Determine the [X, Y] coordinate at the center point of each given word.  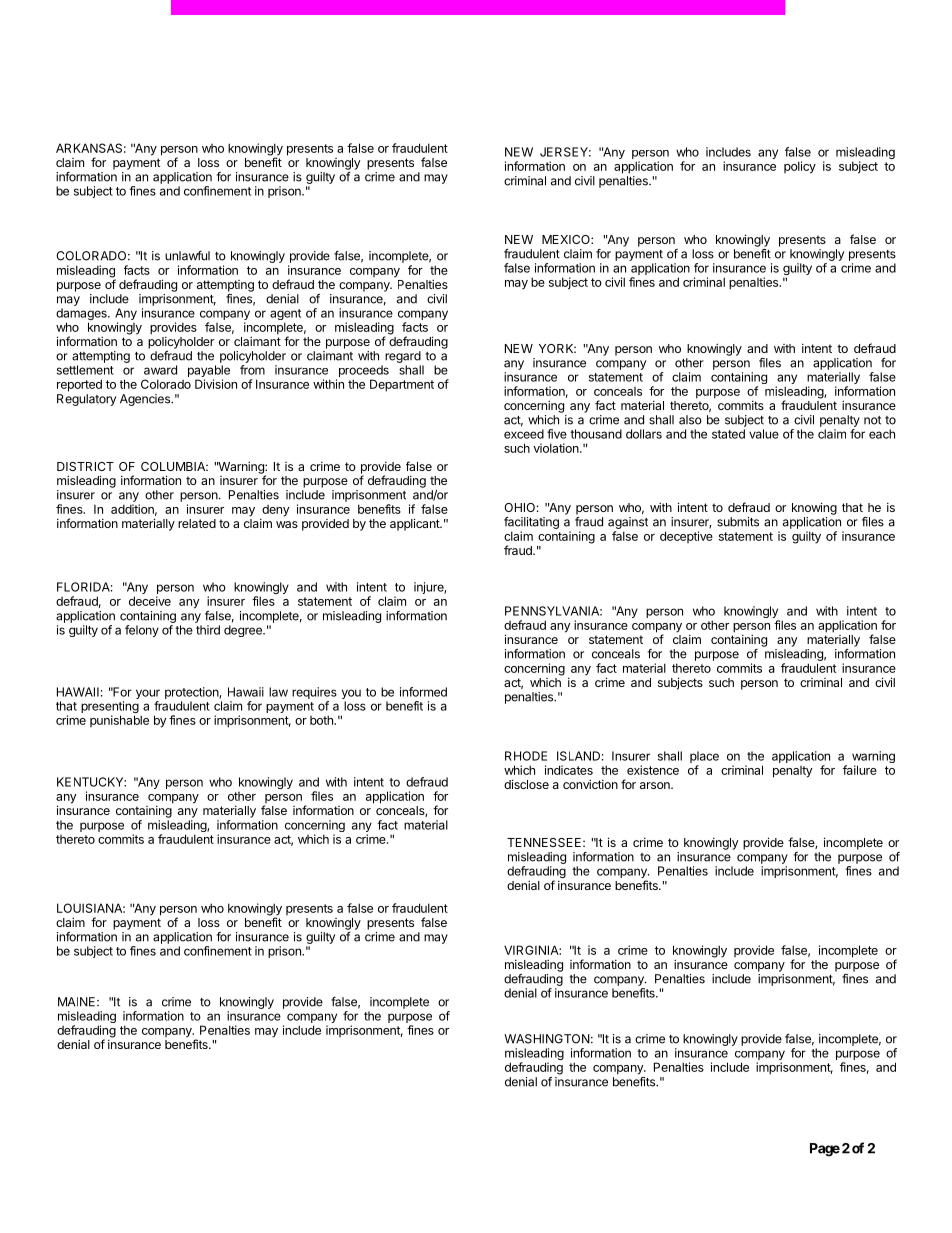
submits [738, 522]
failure [860, 770]
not [872, 420]
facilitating [531, 524]
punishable [119, 721]
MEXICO [567, 239]
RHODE [526, 756]
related [197, 523]
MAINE [78, 1002]
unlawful [187, 256]
